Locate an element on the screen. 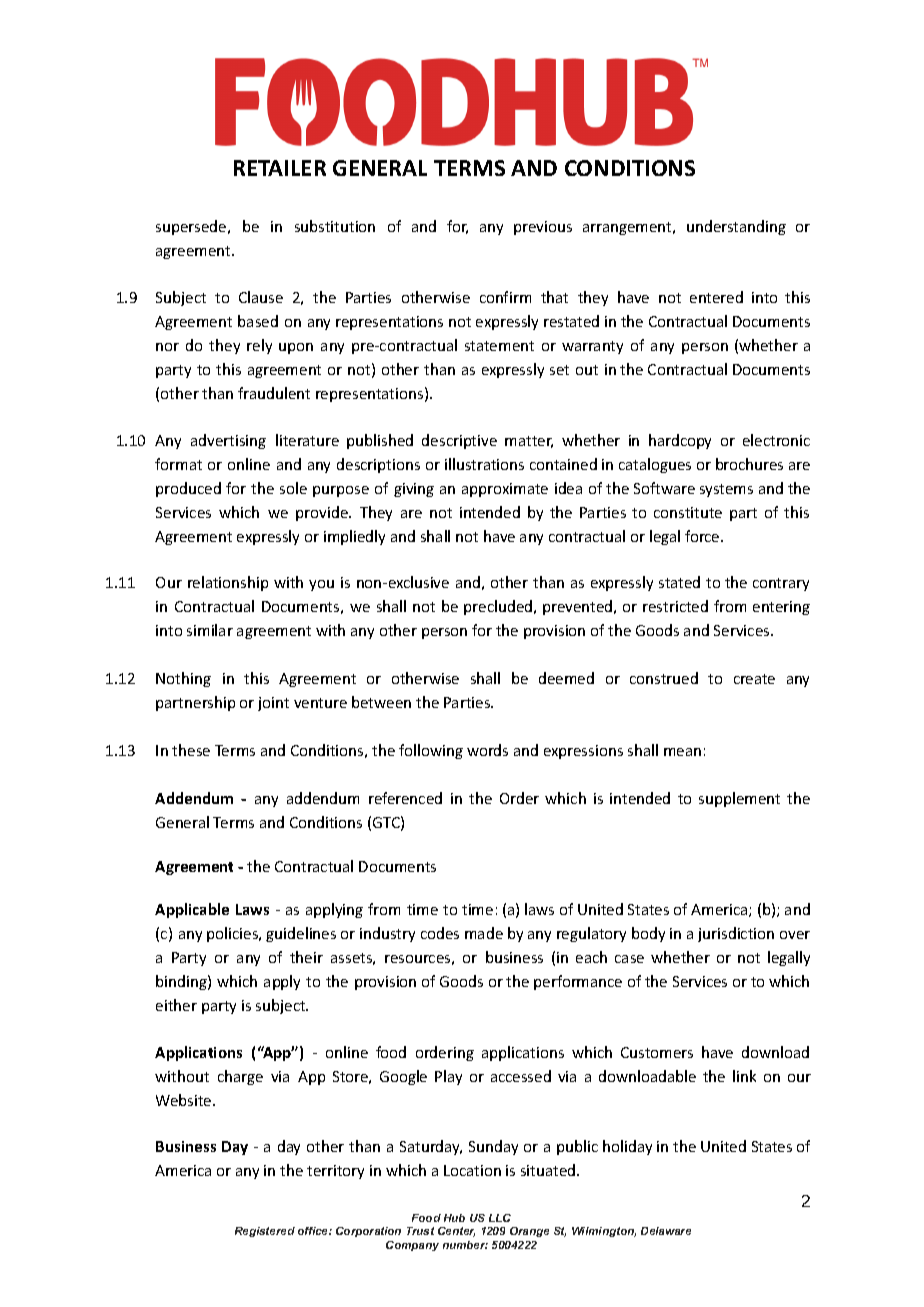 The height and width of the screenshot is (1307, 924). RETAILER is located at coordinates (280, 168).
